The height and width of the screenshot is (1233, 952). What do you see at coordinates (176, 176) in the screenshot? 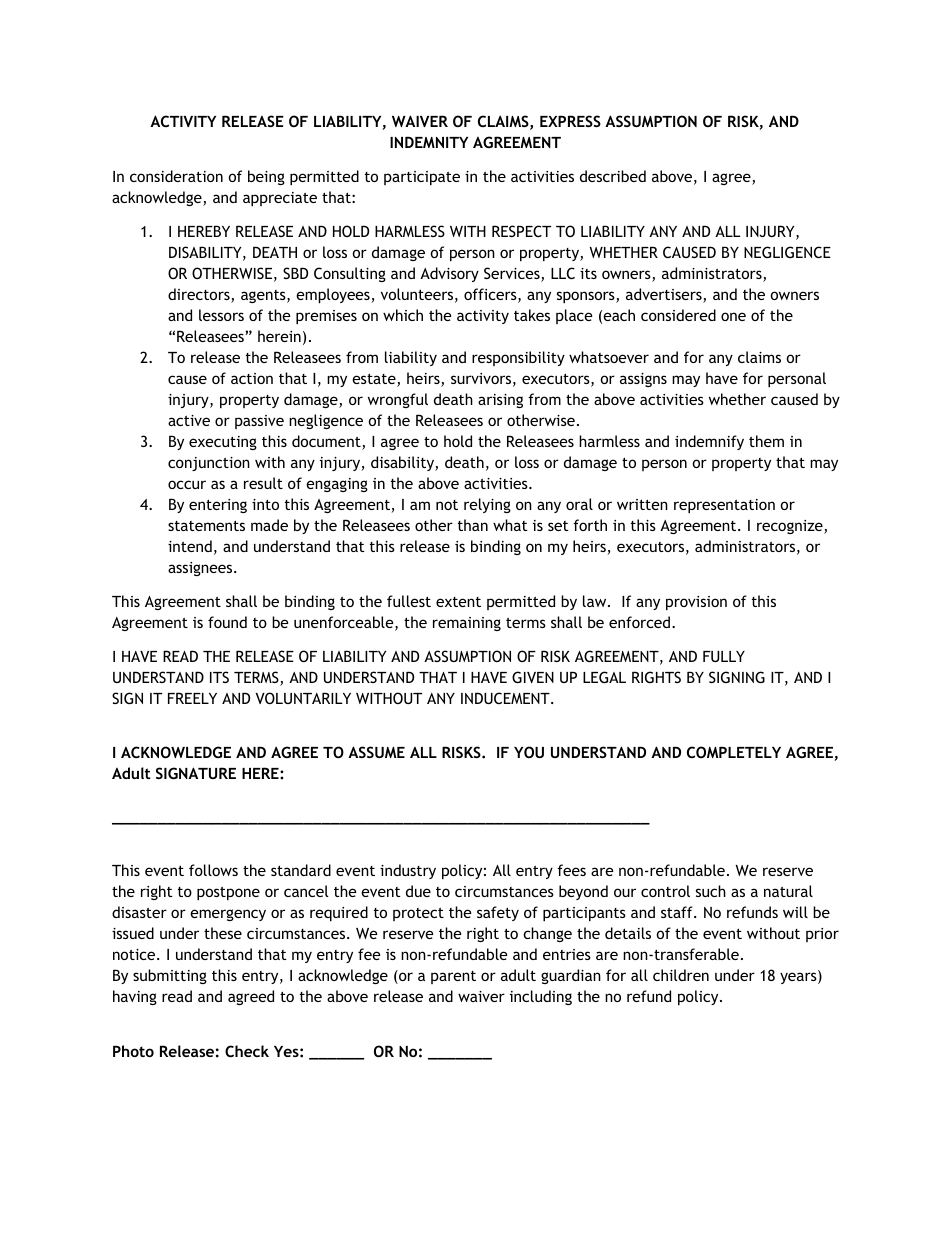
I see `consideration` at bounding box center [176, 176].
